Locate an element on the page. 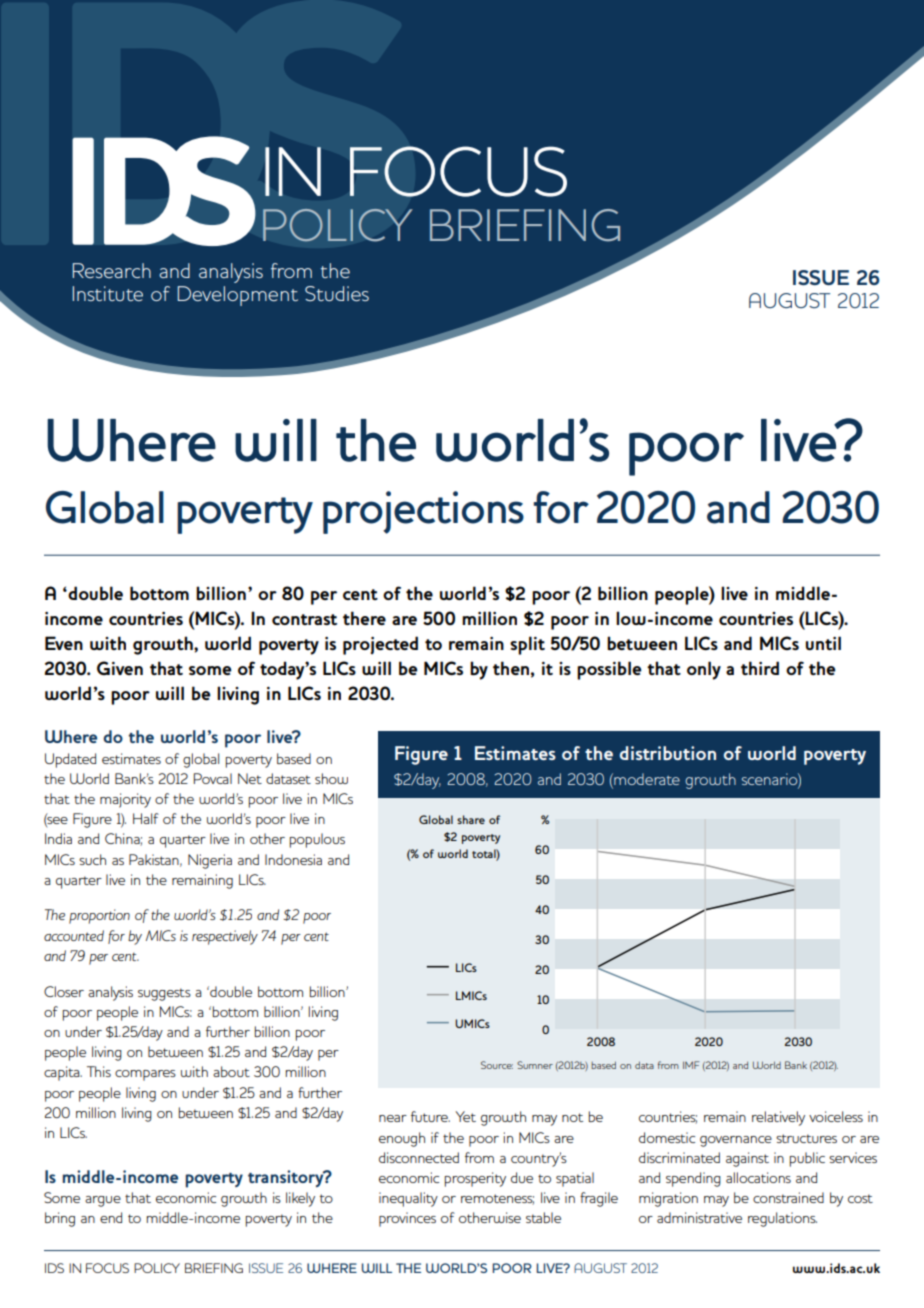 This image has width=924, height=1308. Updated is located at coordinates (70, 760).
